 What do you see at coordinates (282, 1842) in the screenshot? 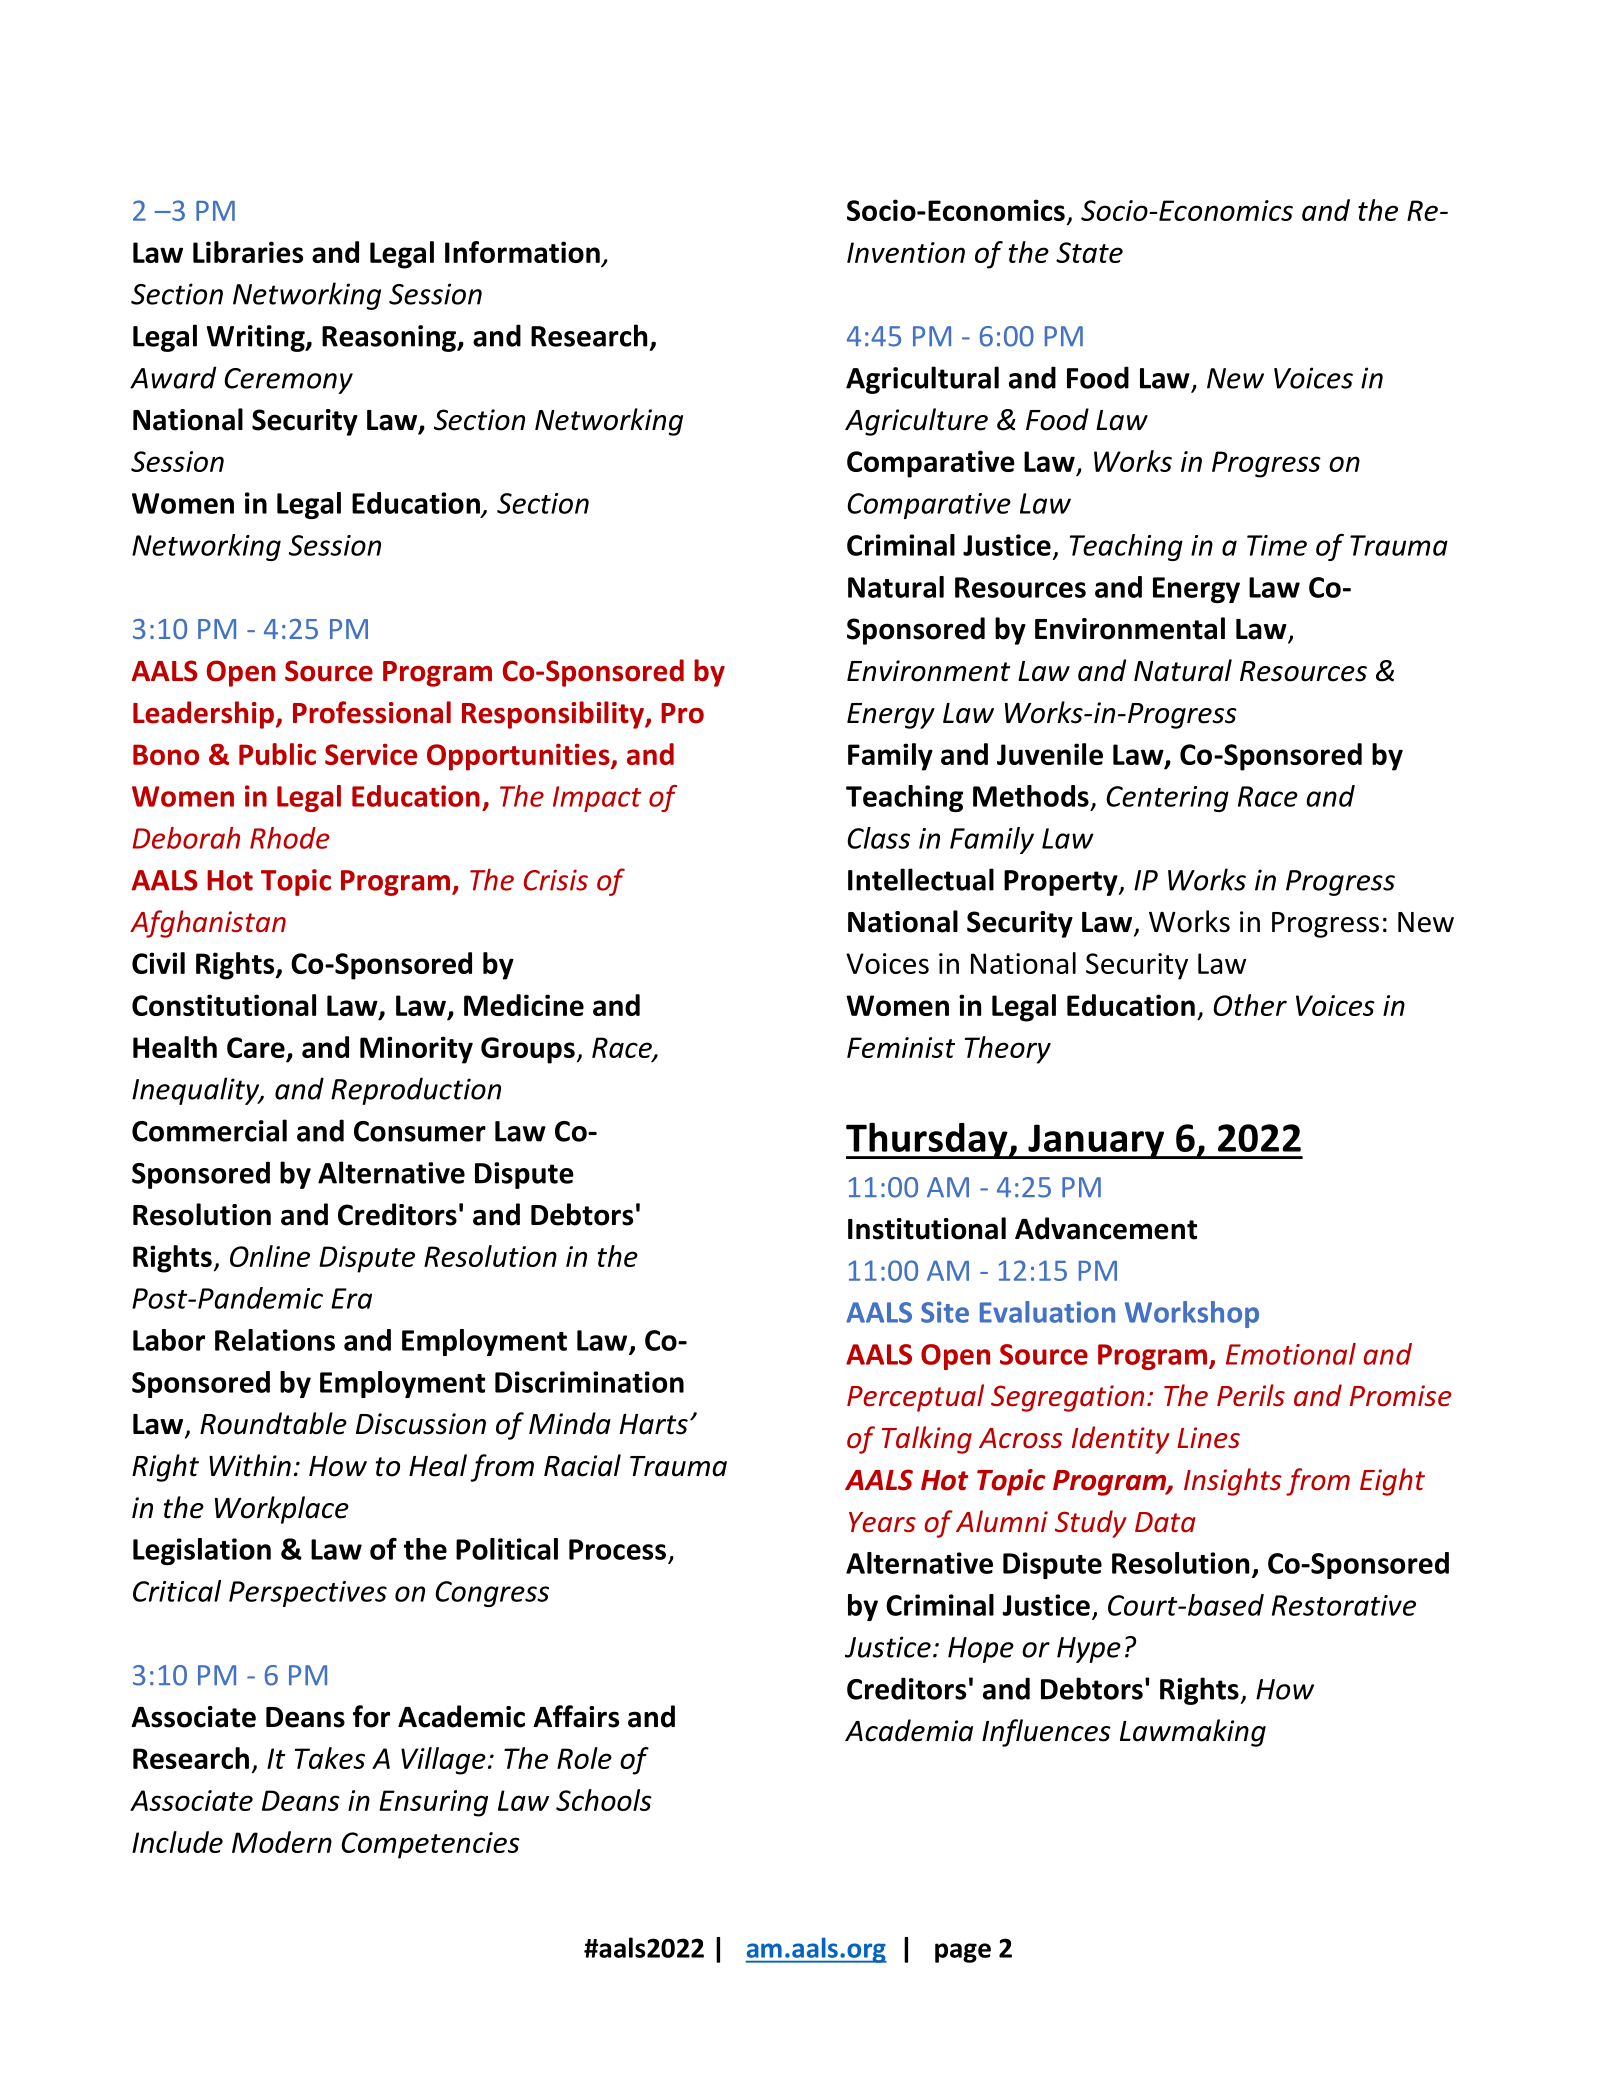
I see `Modern` at bounding box center [282, 1842].
